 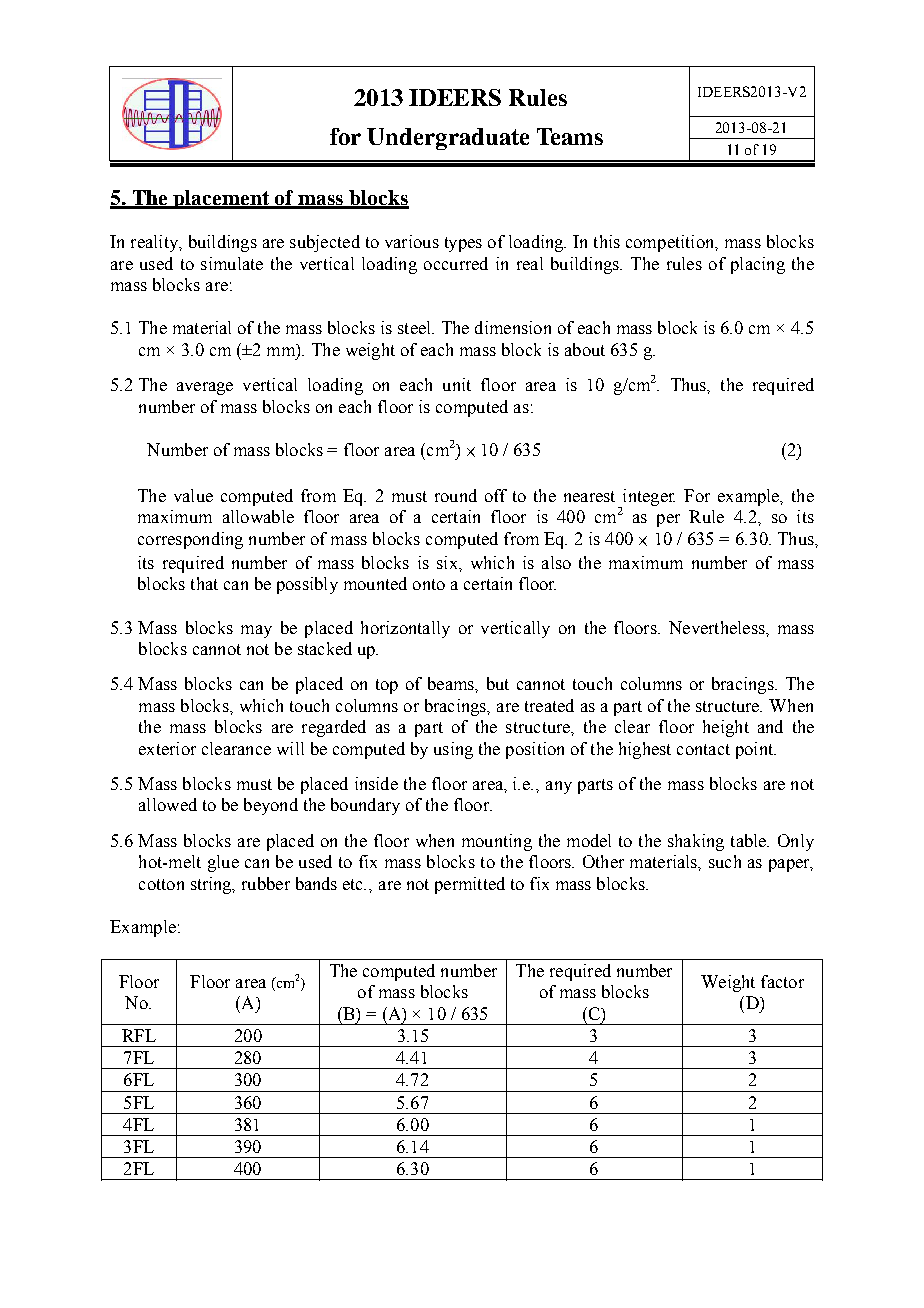 What do you see at coordinates (221, 199) in the page?
I see `placement` at bounding box center [221, 199].
